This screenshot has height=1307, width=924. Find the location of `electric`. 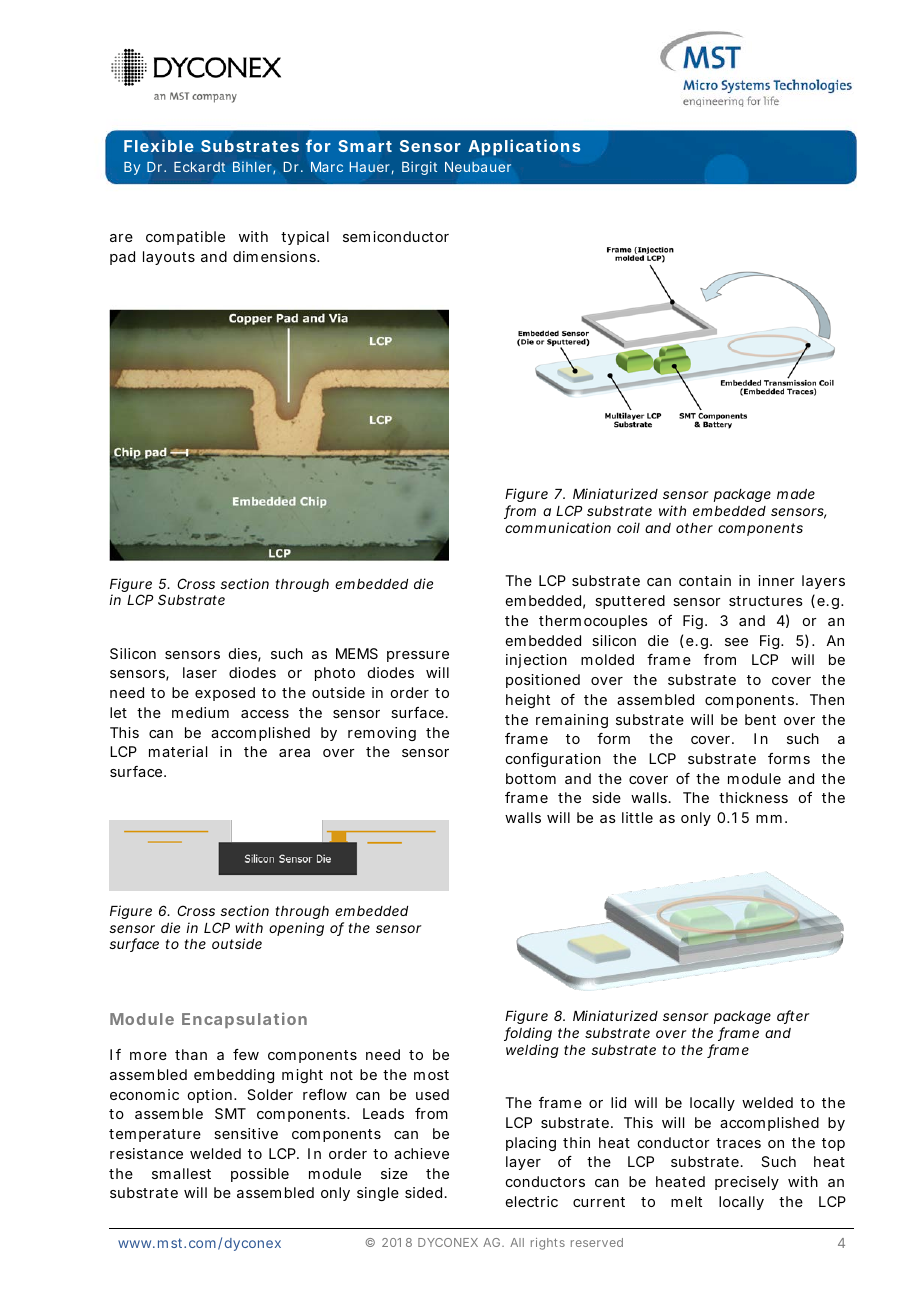

electric is located at coordinates (532, 1201).
